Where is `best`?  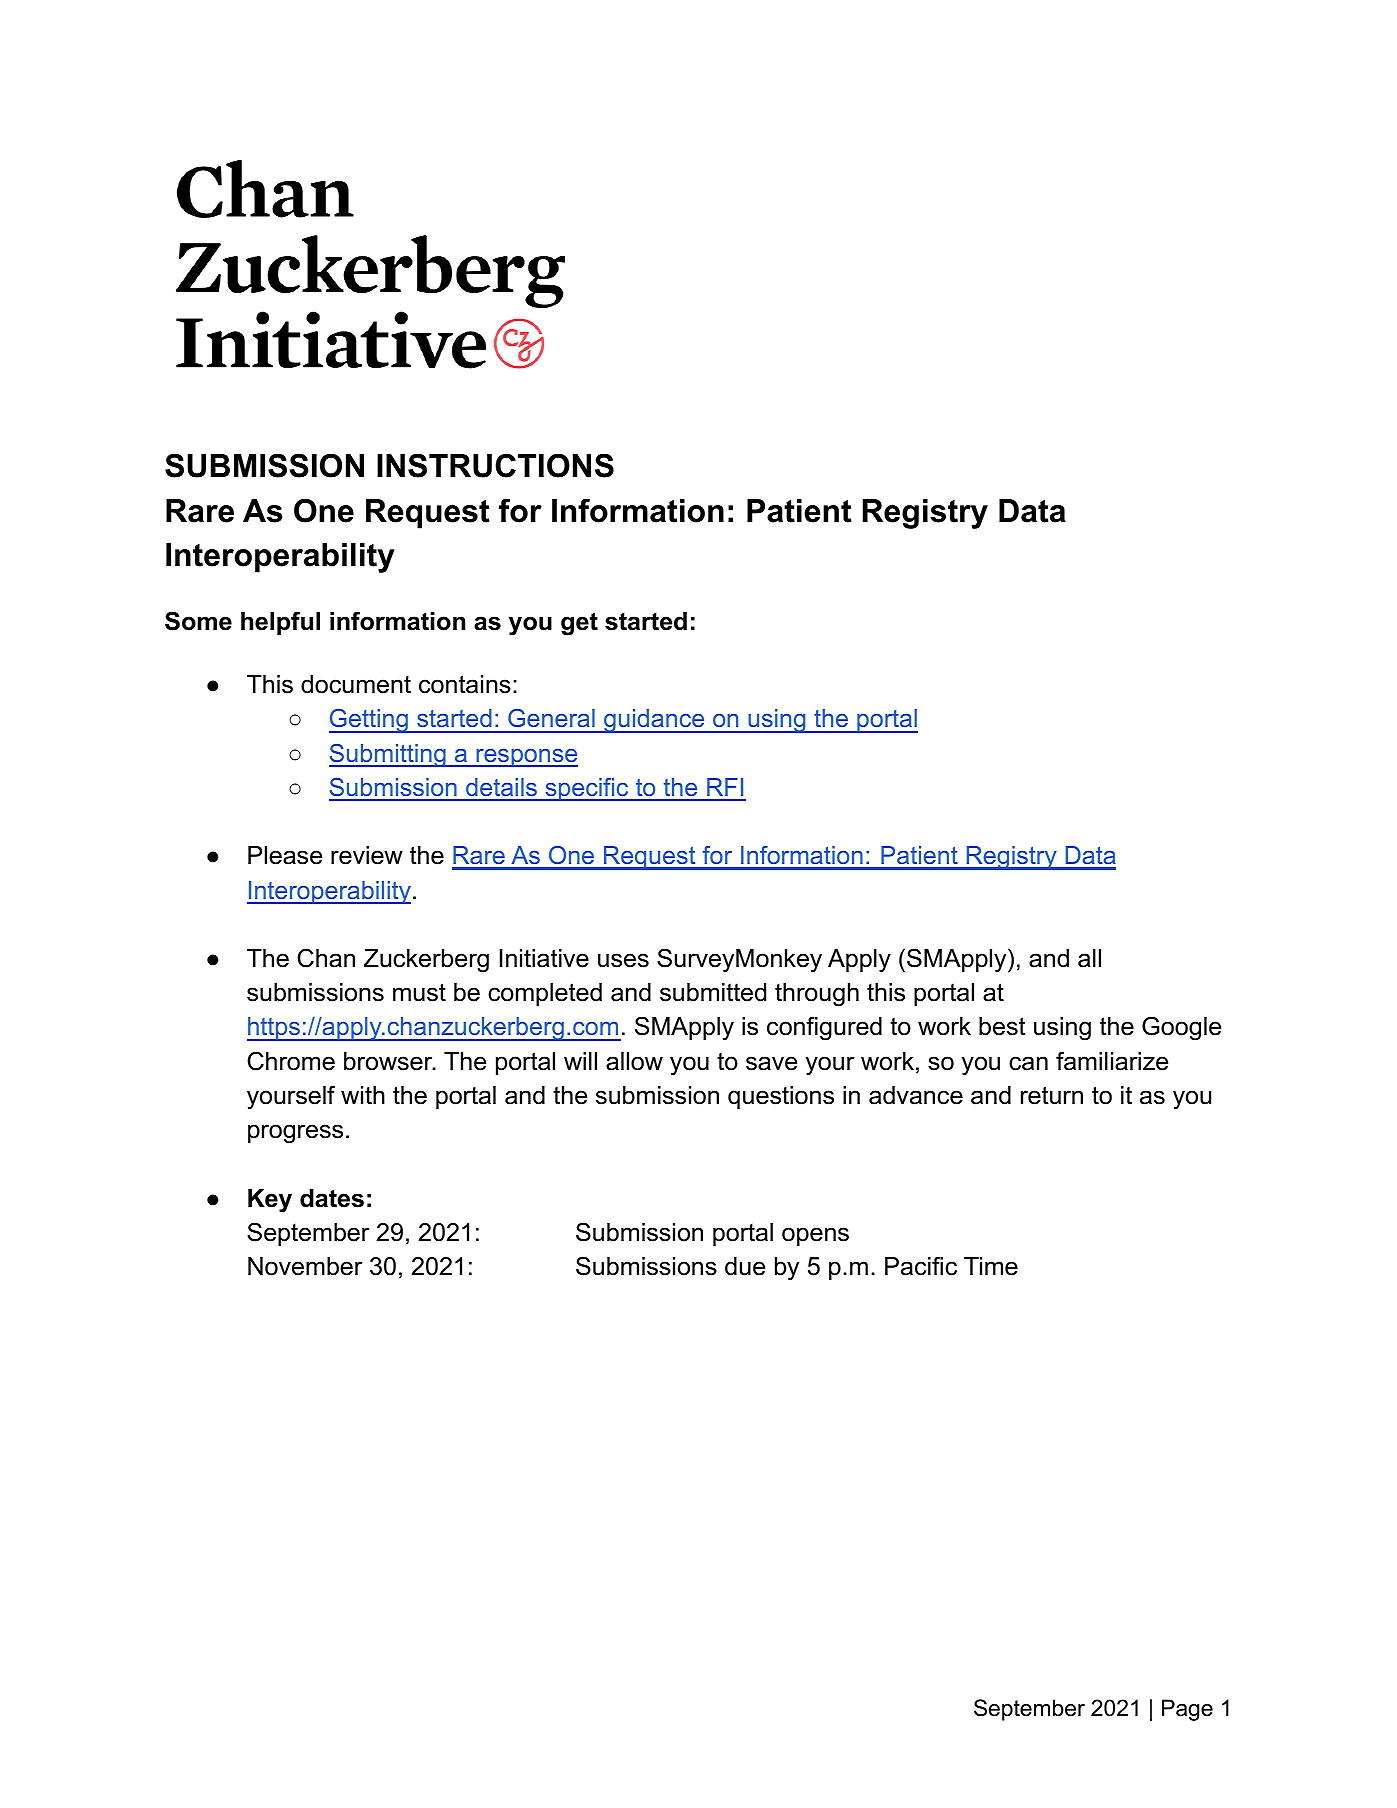 best is located at coordinates (1002, 1026).
